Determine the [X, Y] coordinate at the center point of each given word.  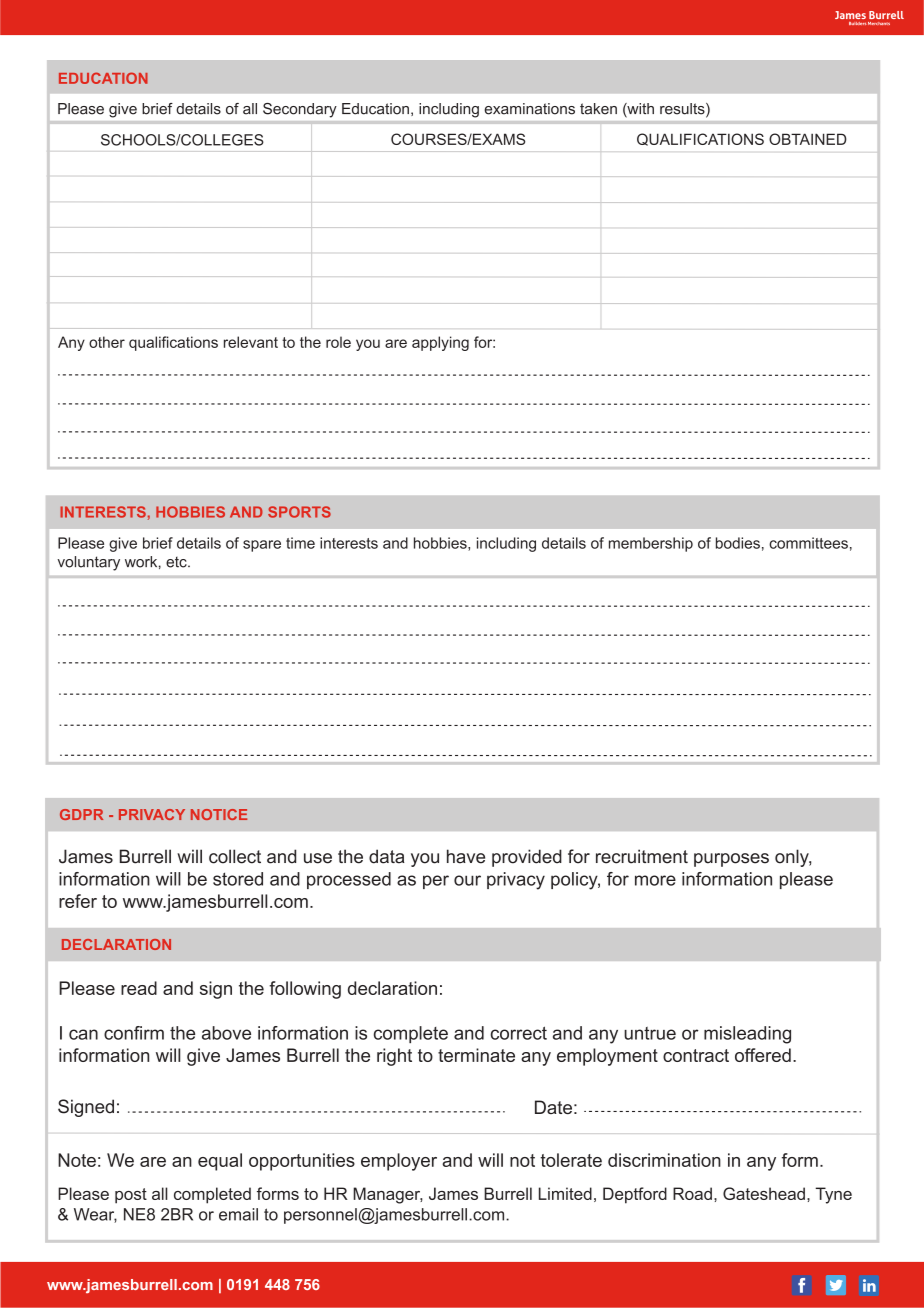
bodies [738, 543]
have [466, 856]
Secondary [300, 110]
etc [177, 562]
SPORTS [299, 512]
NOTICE [219, 814]
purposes [731, 860]
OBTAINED [808, 139]
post [131, 1196]
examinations [529, 109]
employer [399, 1162]
